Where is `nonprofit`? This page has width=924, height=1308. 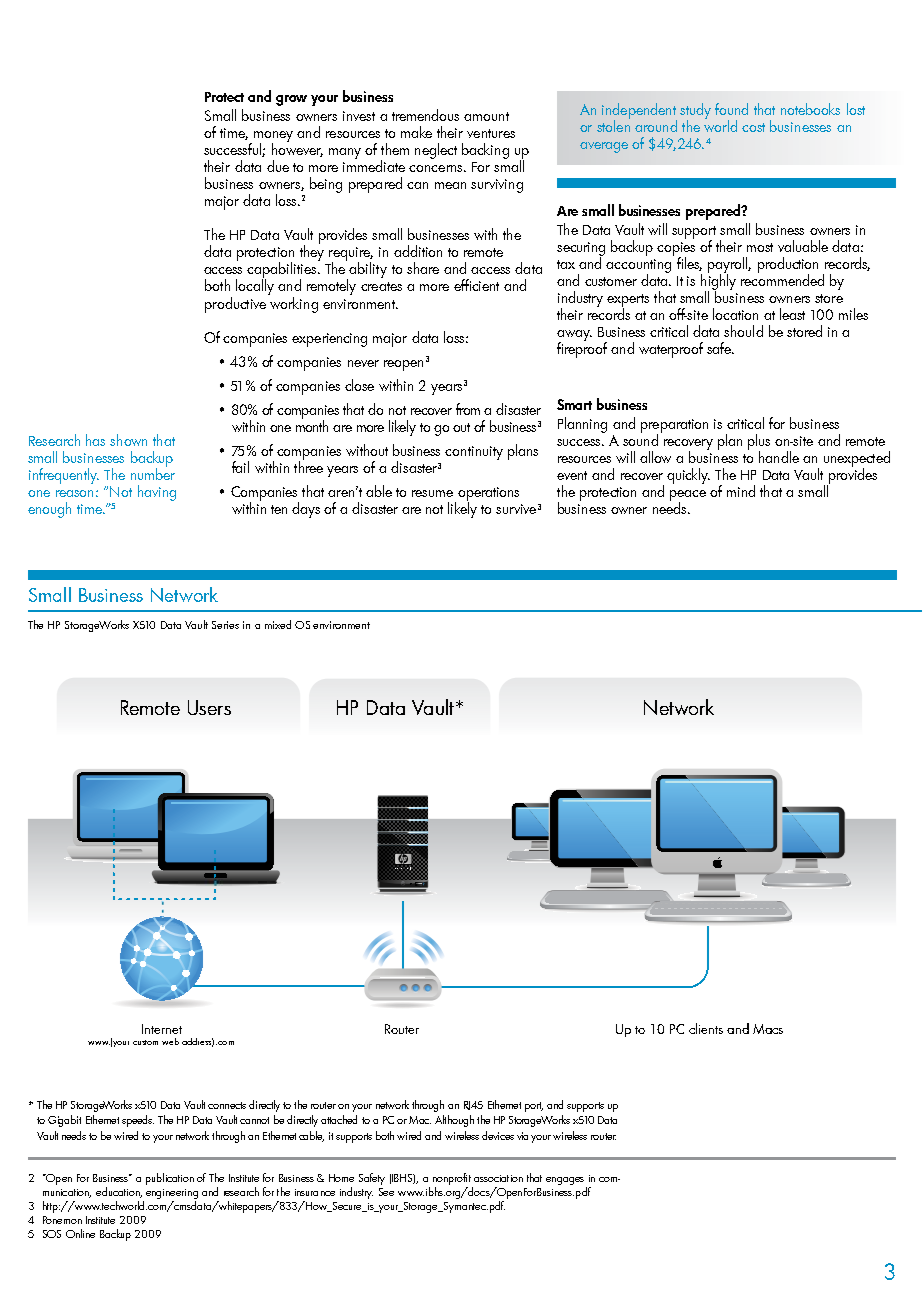
nonprofit is located at coordinates (452, 1179).
